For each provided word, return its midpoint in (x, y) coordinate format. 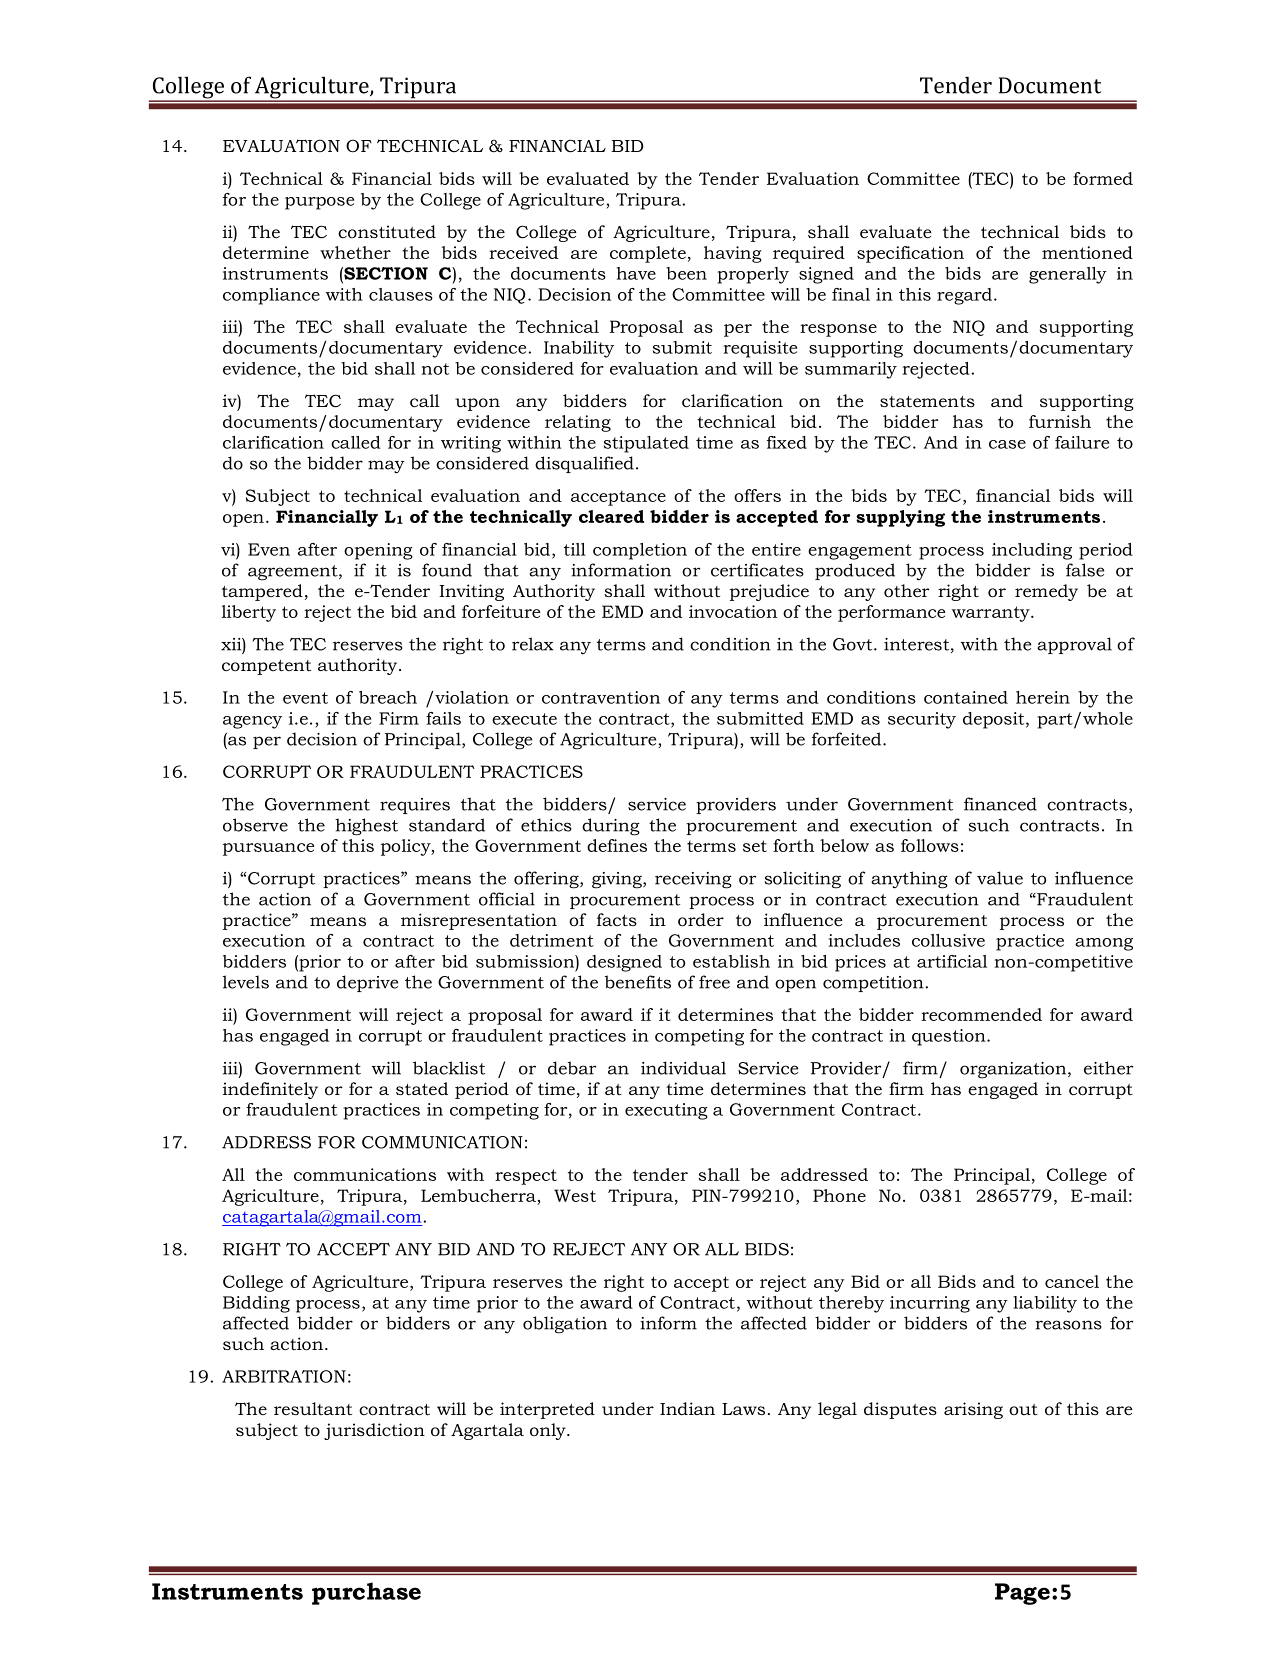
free (714, 982)
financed (1000, 804)
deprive (367, 983)
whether (355, 252)
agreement (294, 573)
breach (388, 697)
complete (648, 254)
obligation (565, 1325)
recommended (981, 1014)
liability (1045, 1304)
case (1007, 444)
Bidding (256, 1304)
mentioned (1087, 252)
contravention (601, 697)
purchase (366, 1593)
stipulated (646, 444)
